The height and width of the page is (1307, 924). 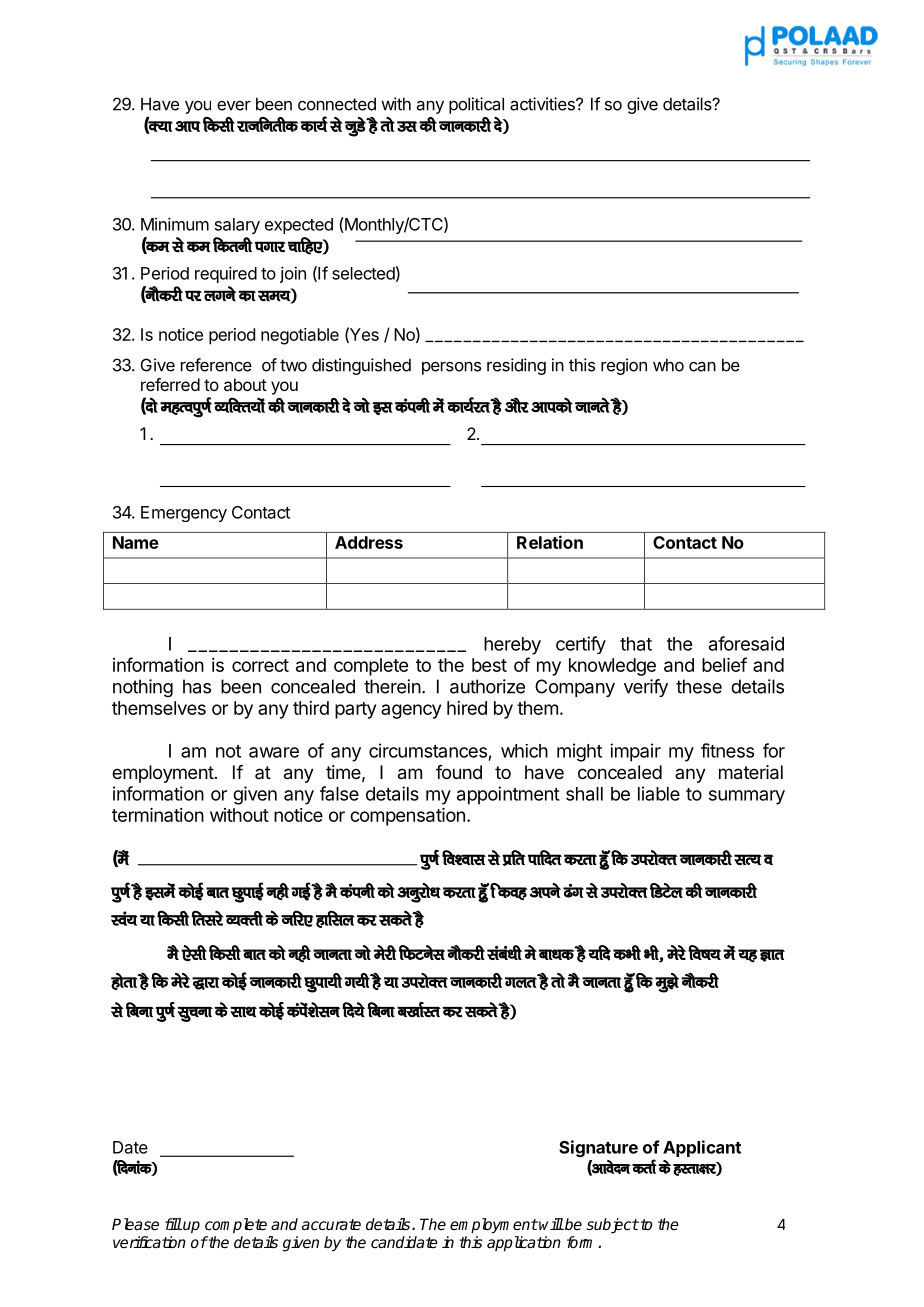 I want to click on hired, so click(x=467, y=708).
